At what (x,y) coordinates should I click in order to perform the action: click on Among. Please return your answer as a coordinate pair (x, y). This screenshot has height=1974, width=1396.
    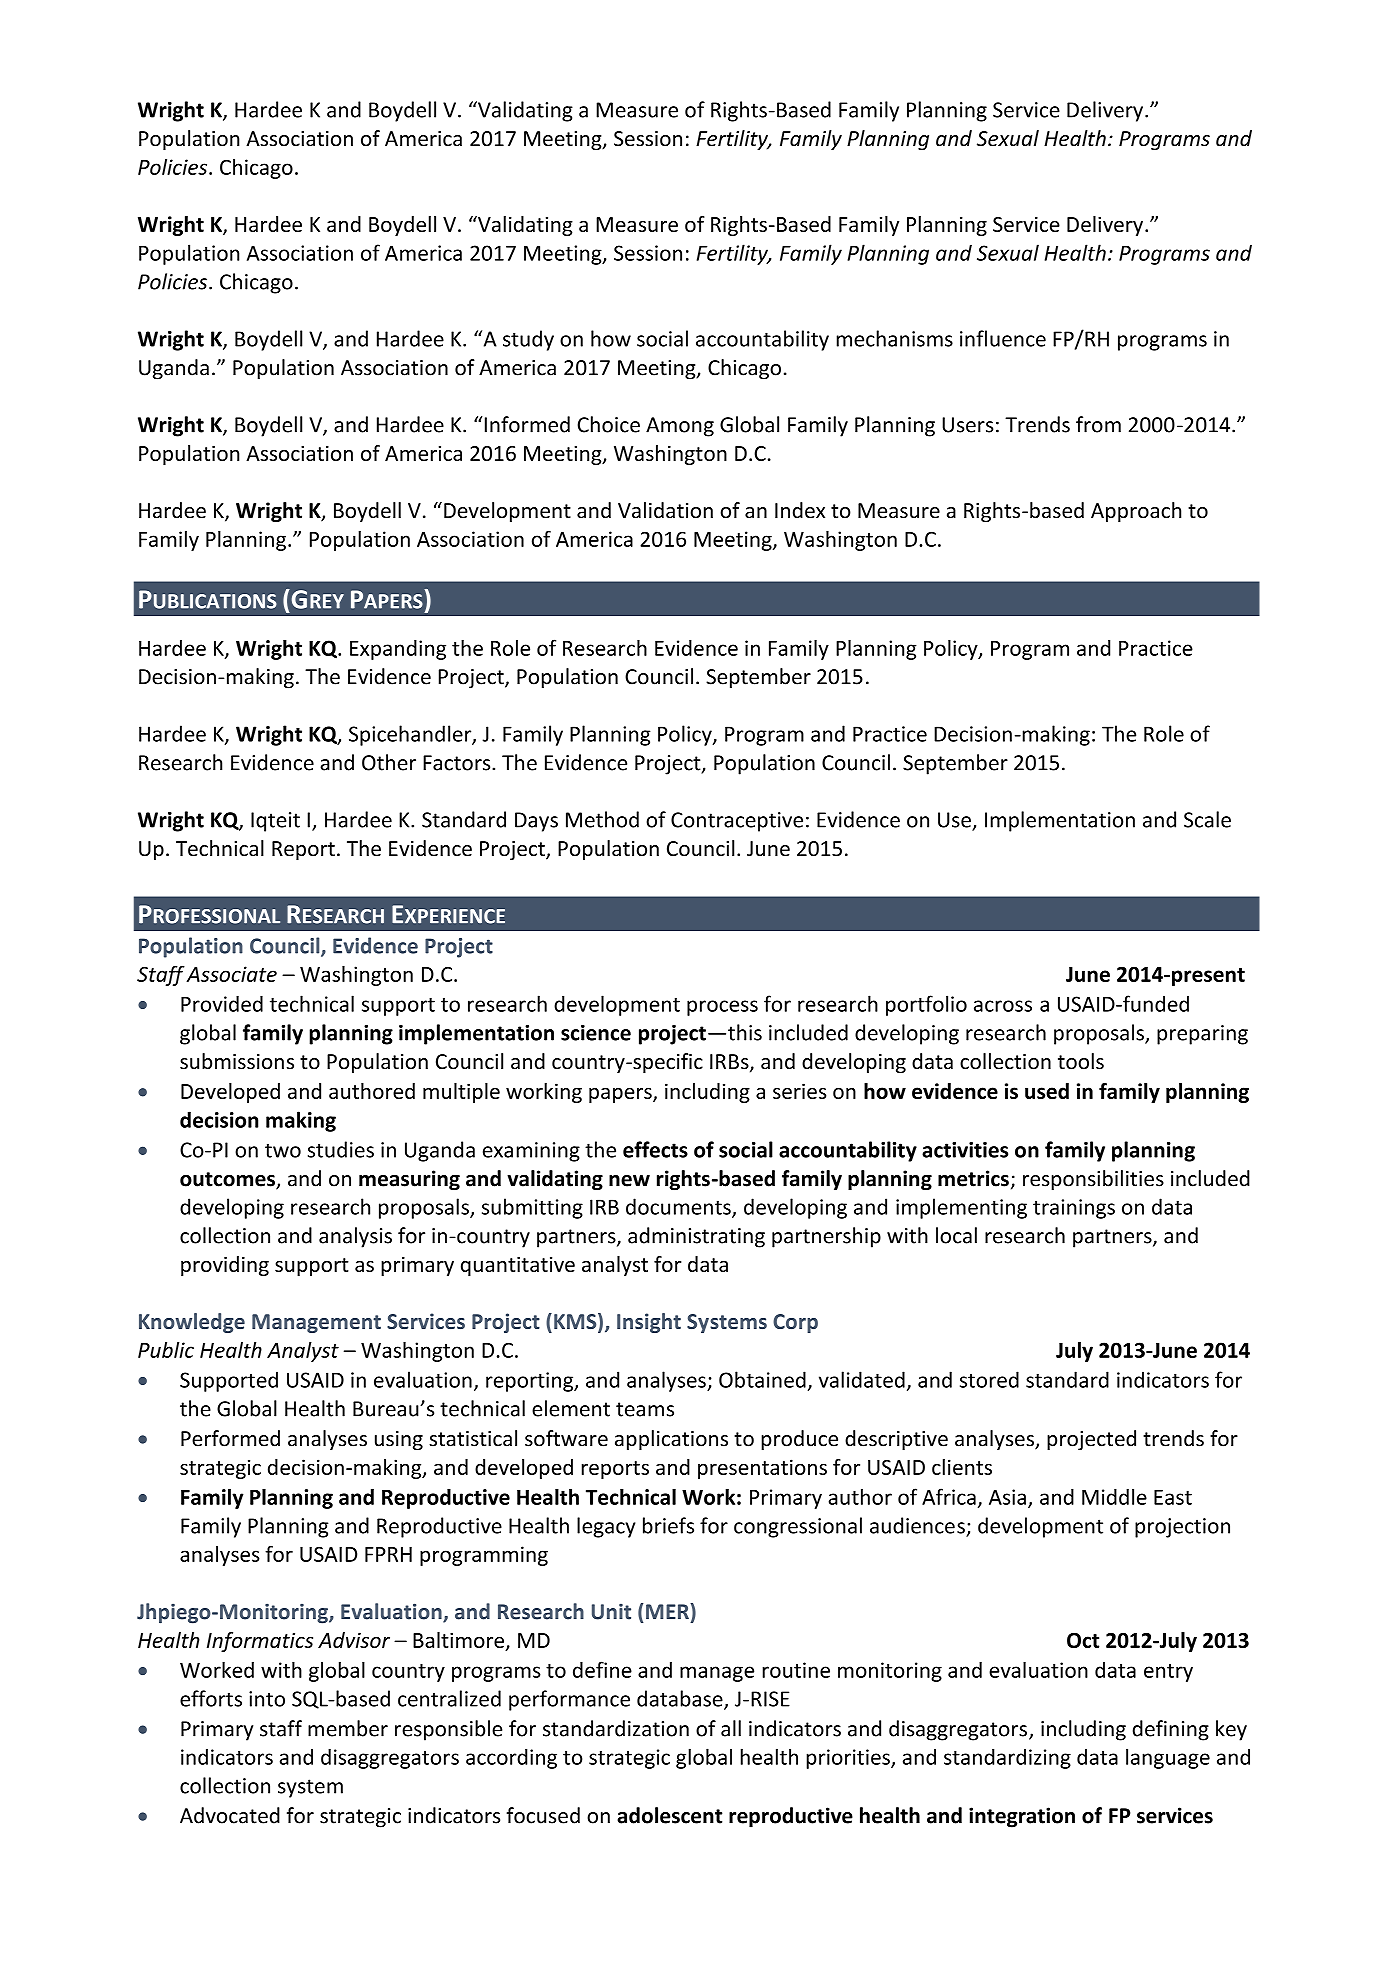
    Looking at the image, I should click on (680, 427).
